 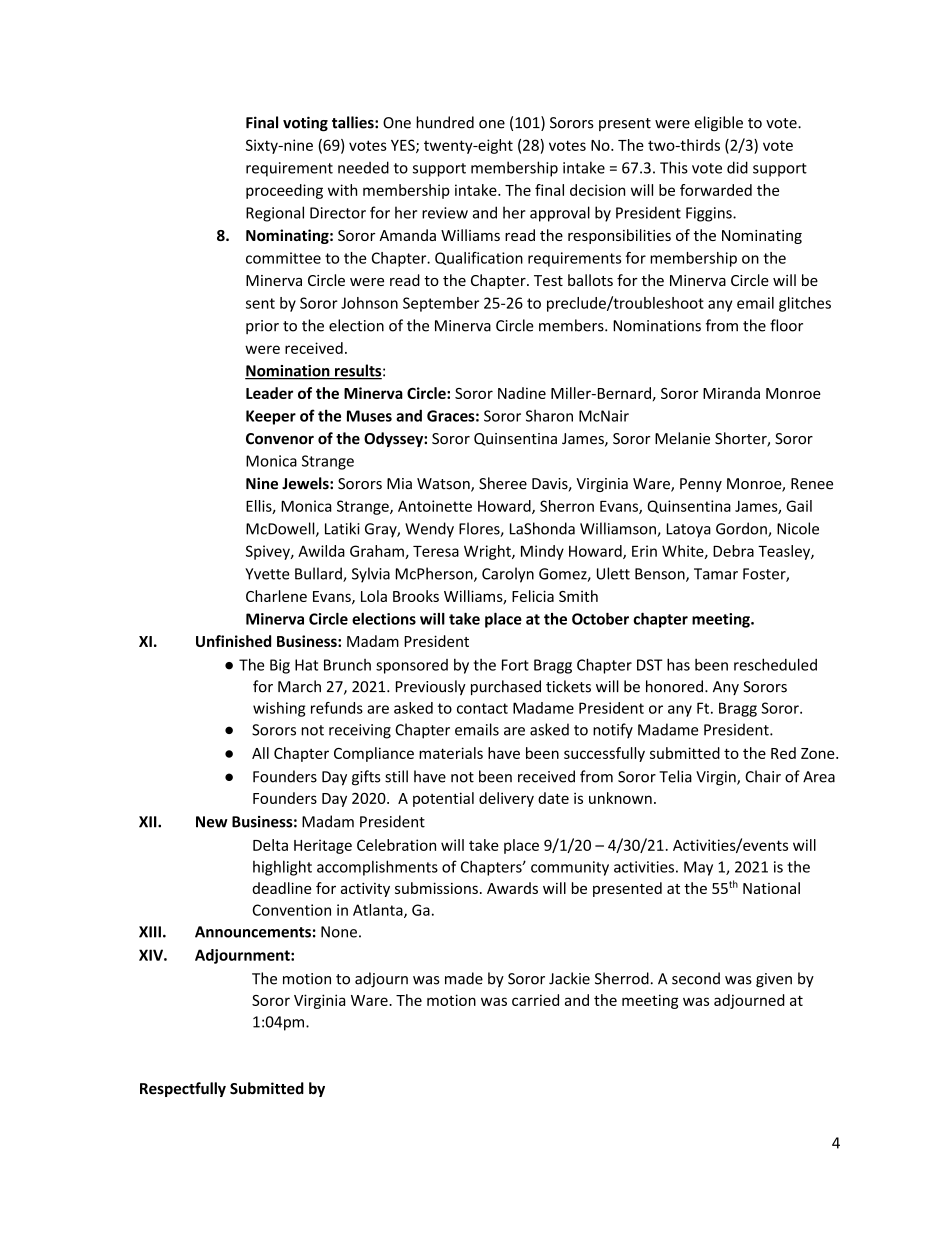 What do you see at coordinates (737, 167) in the screenshot?
I see `did` at bounding box center [737, 167].
